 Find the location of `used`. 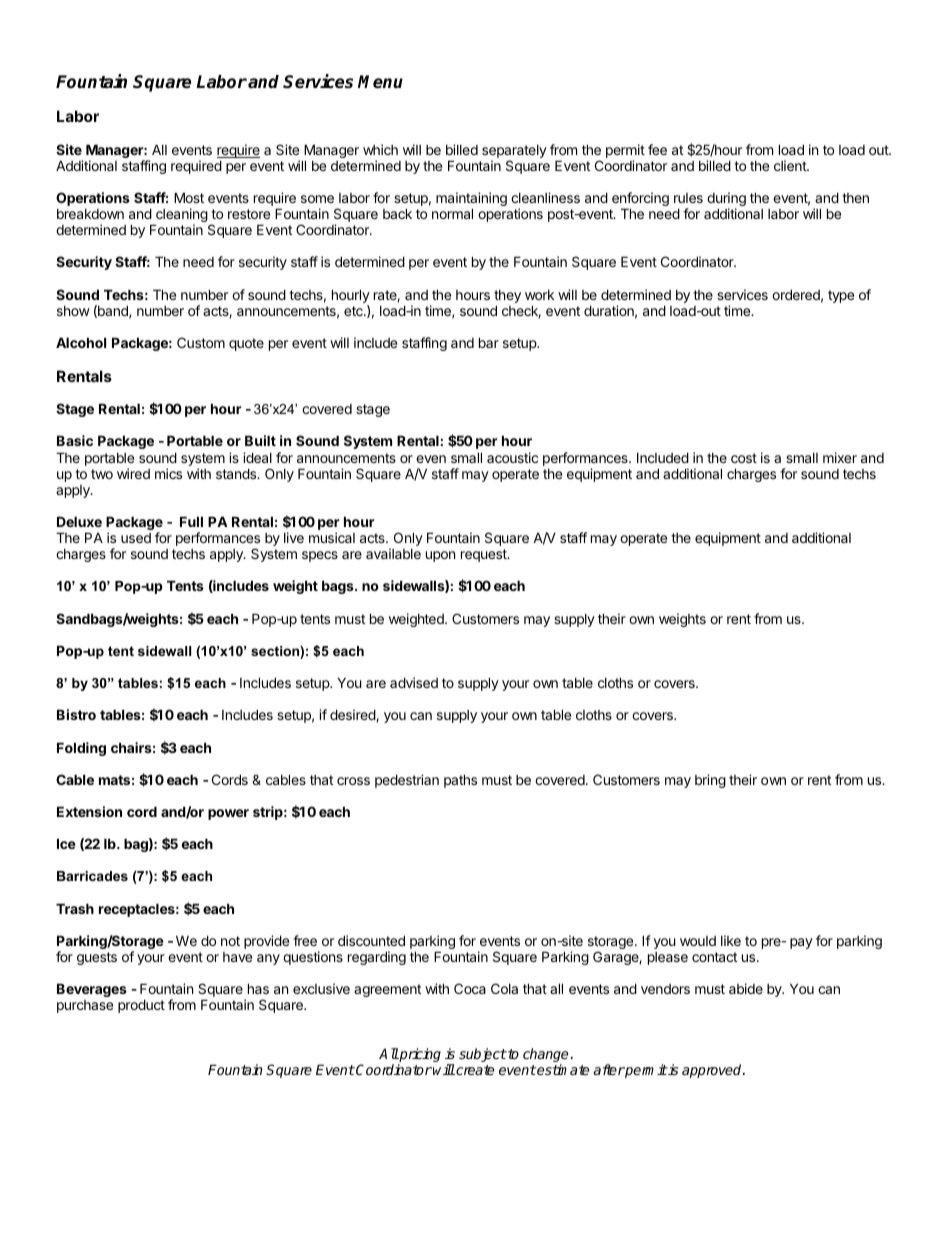

used is located at coordinates (136, 538).
